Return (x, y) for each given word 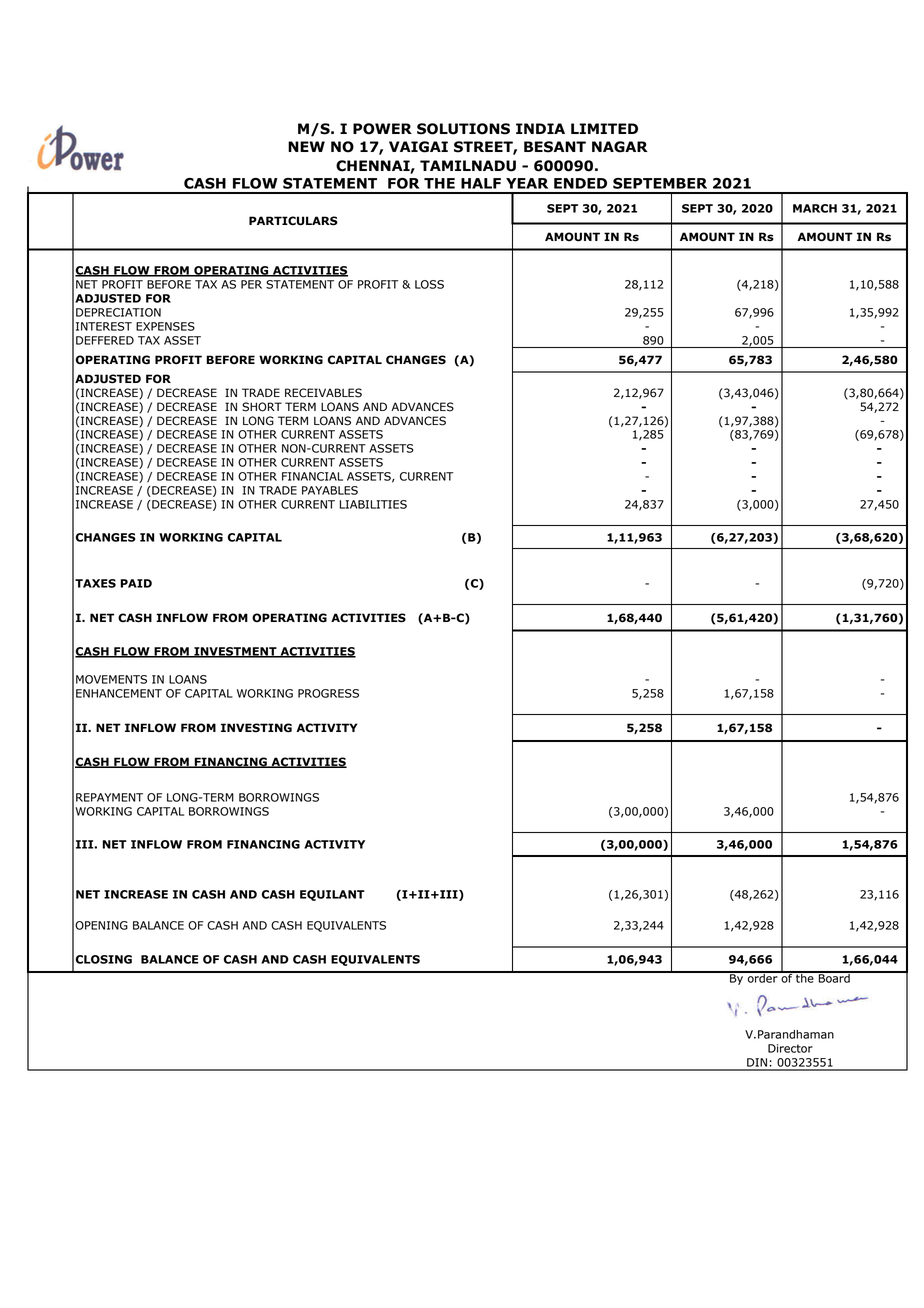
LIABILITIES (373, 504)
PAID (136, 583)
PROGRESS (328, 693)
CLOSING (103, 959)
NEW (306, 146)
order (763, 977)
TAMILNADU (468, 166)
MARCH (815, 208)
